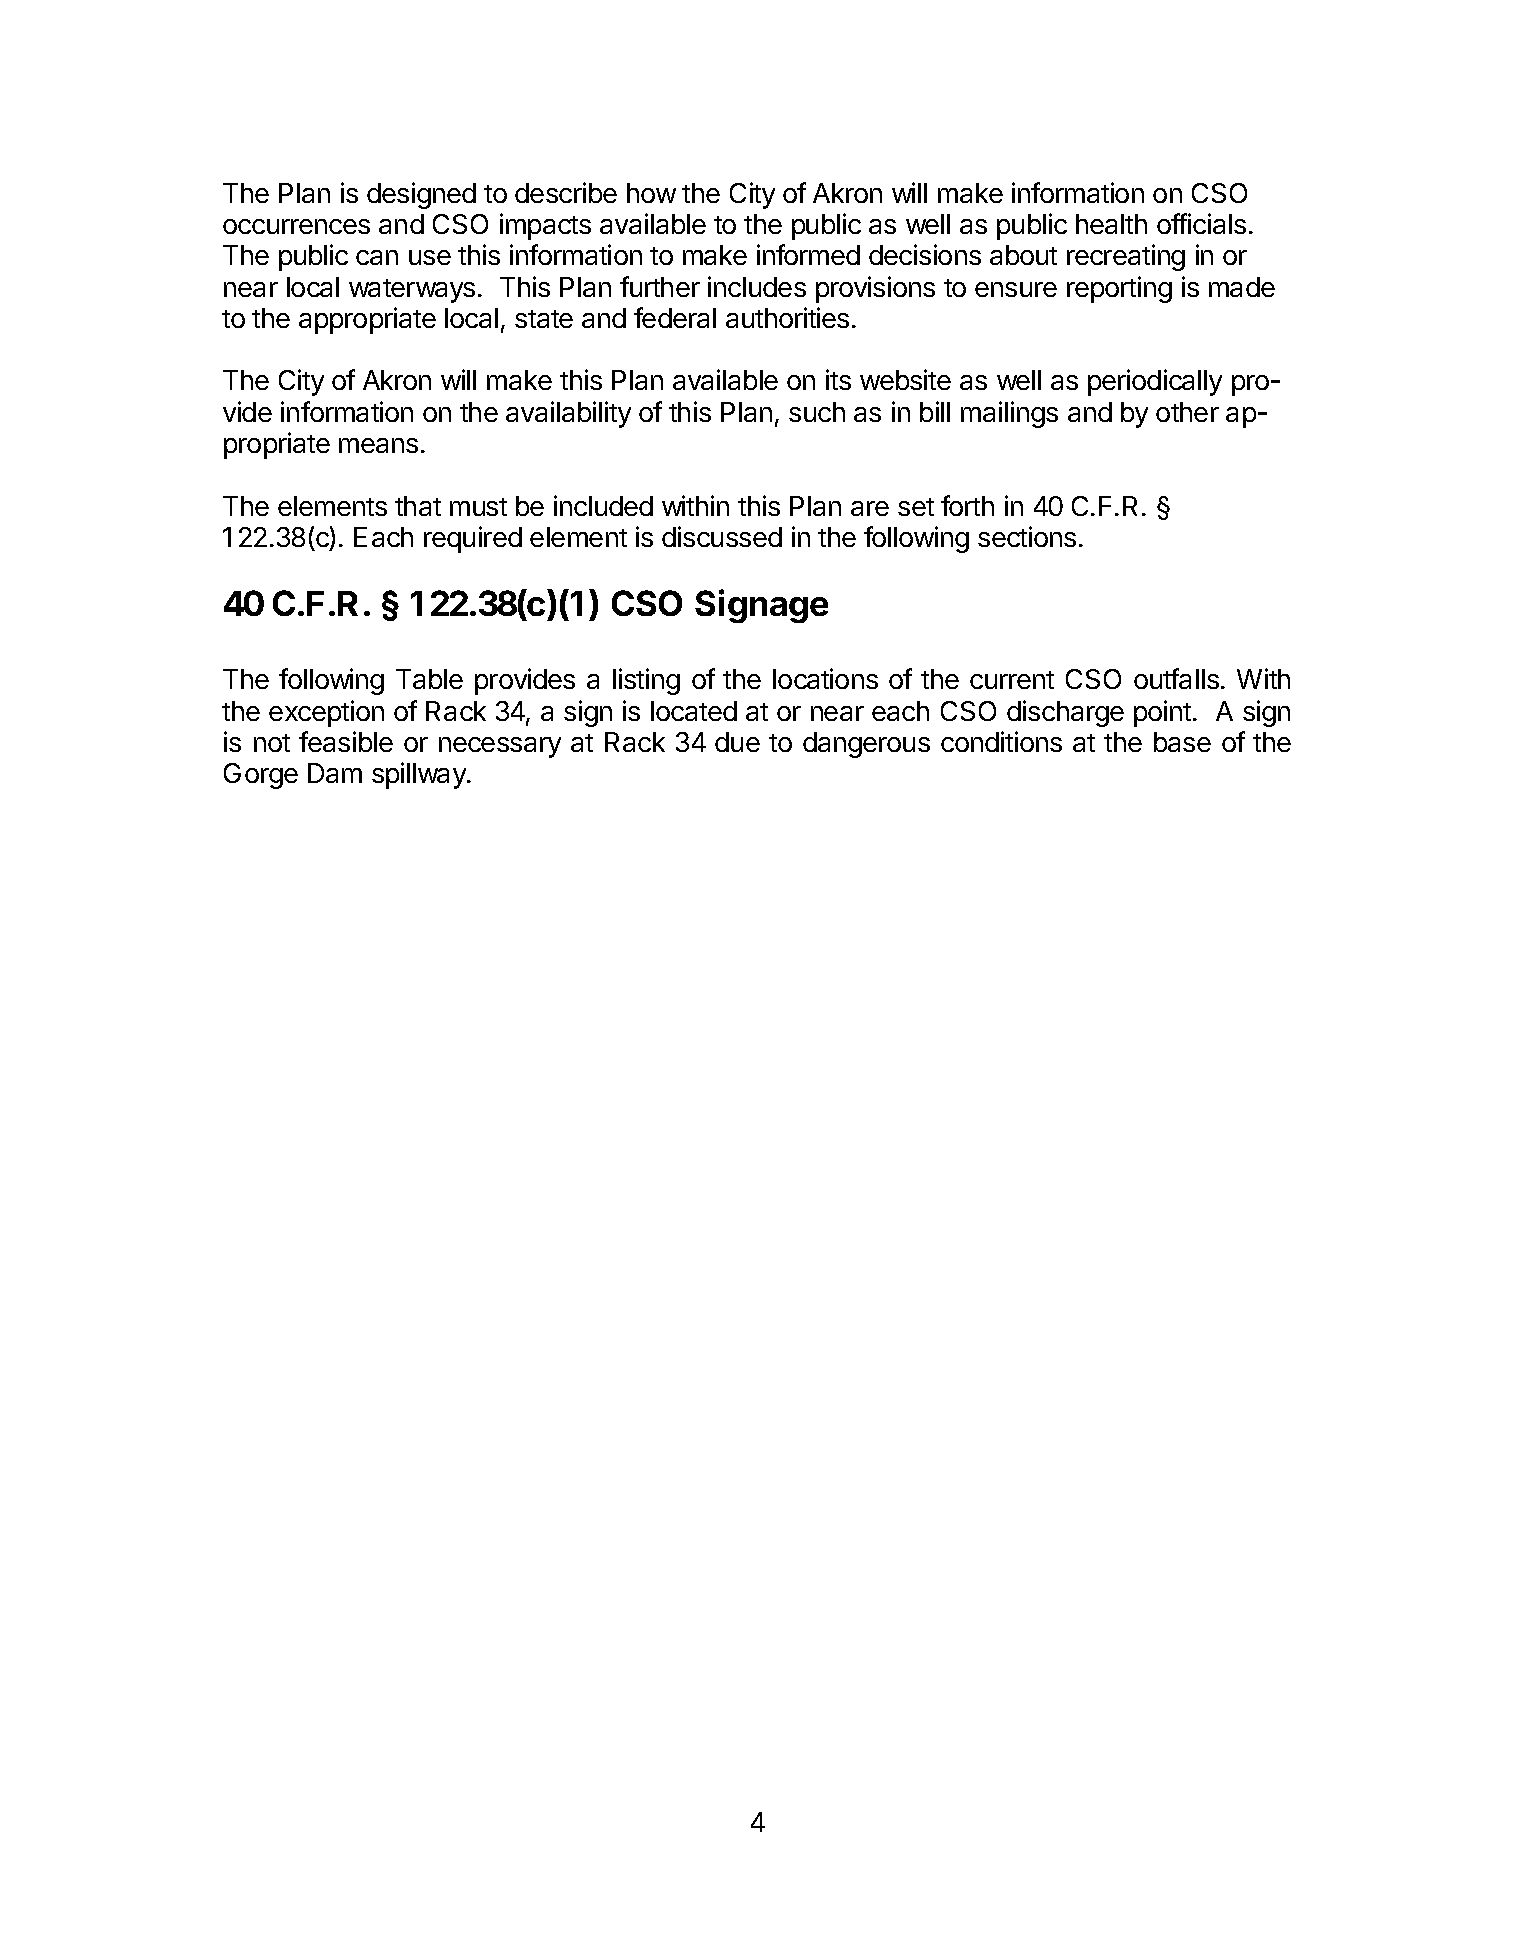  I want to click on availability, so click(568, 414).
